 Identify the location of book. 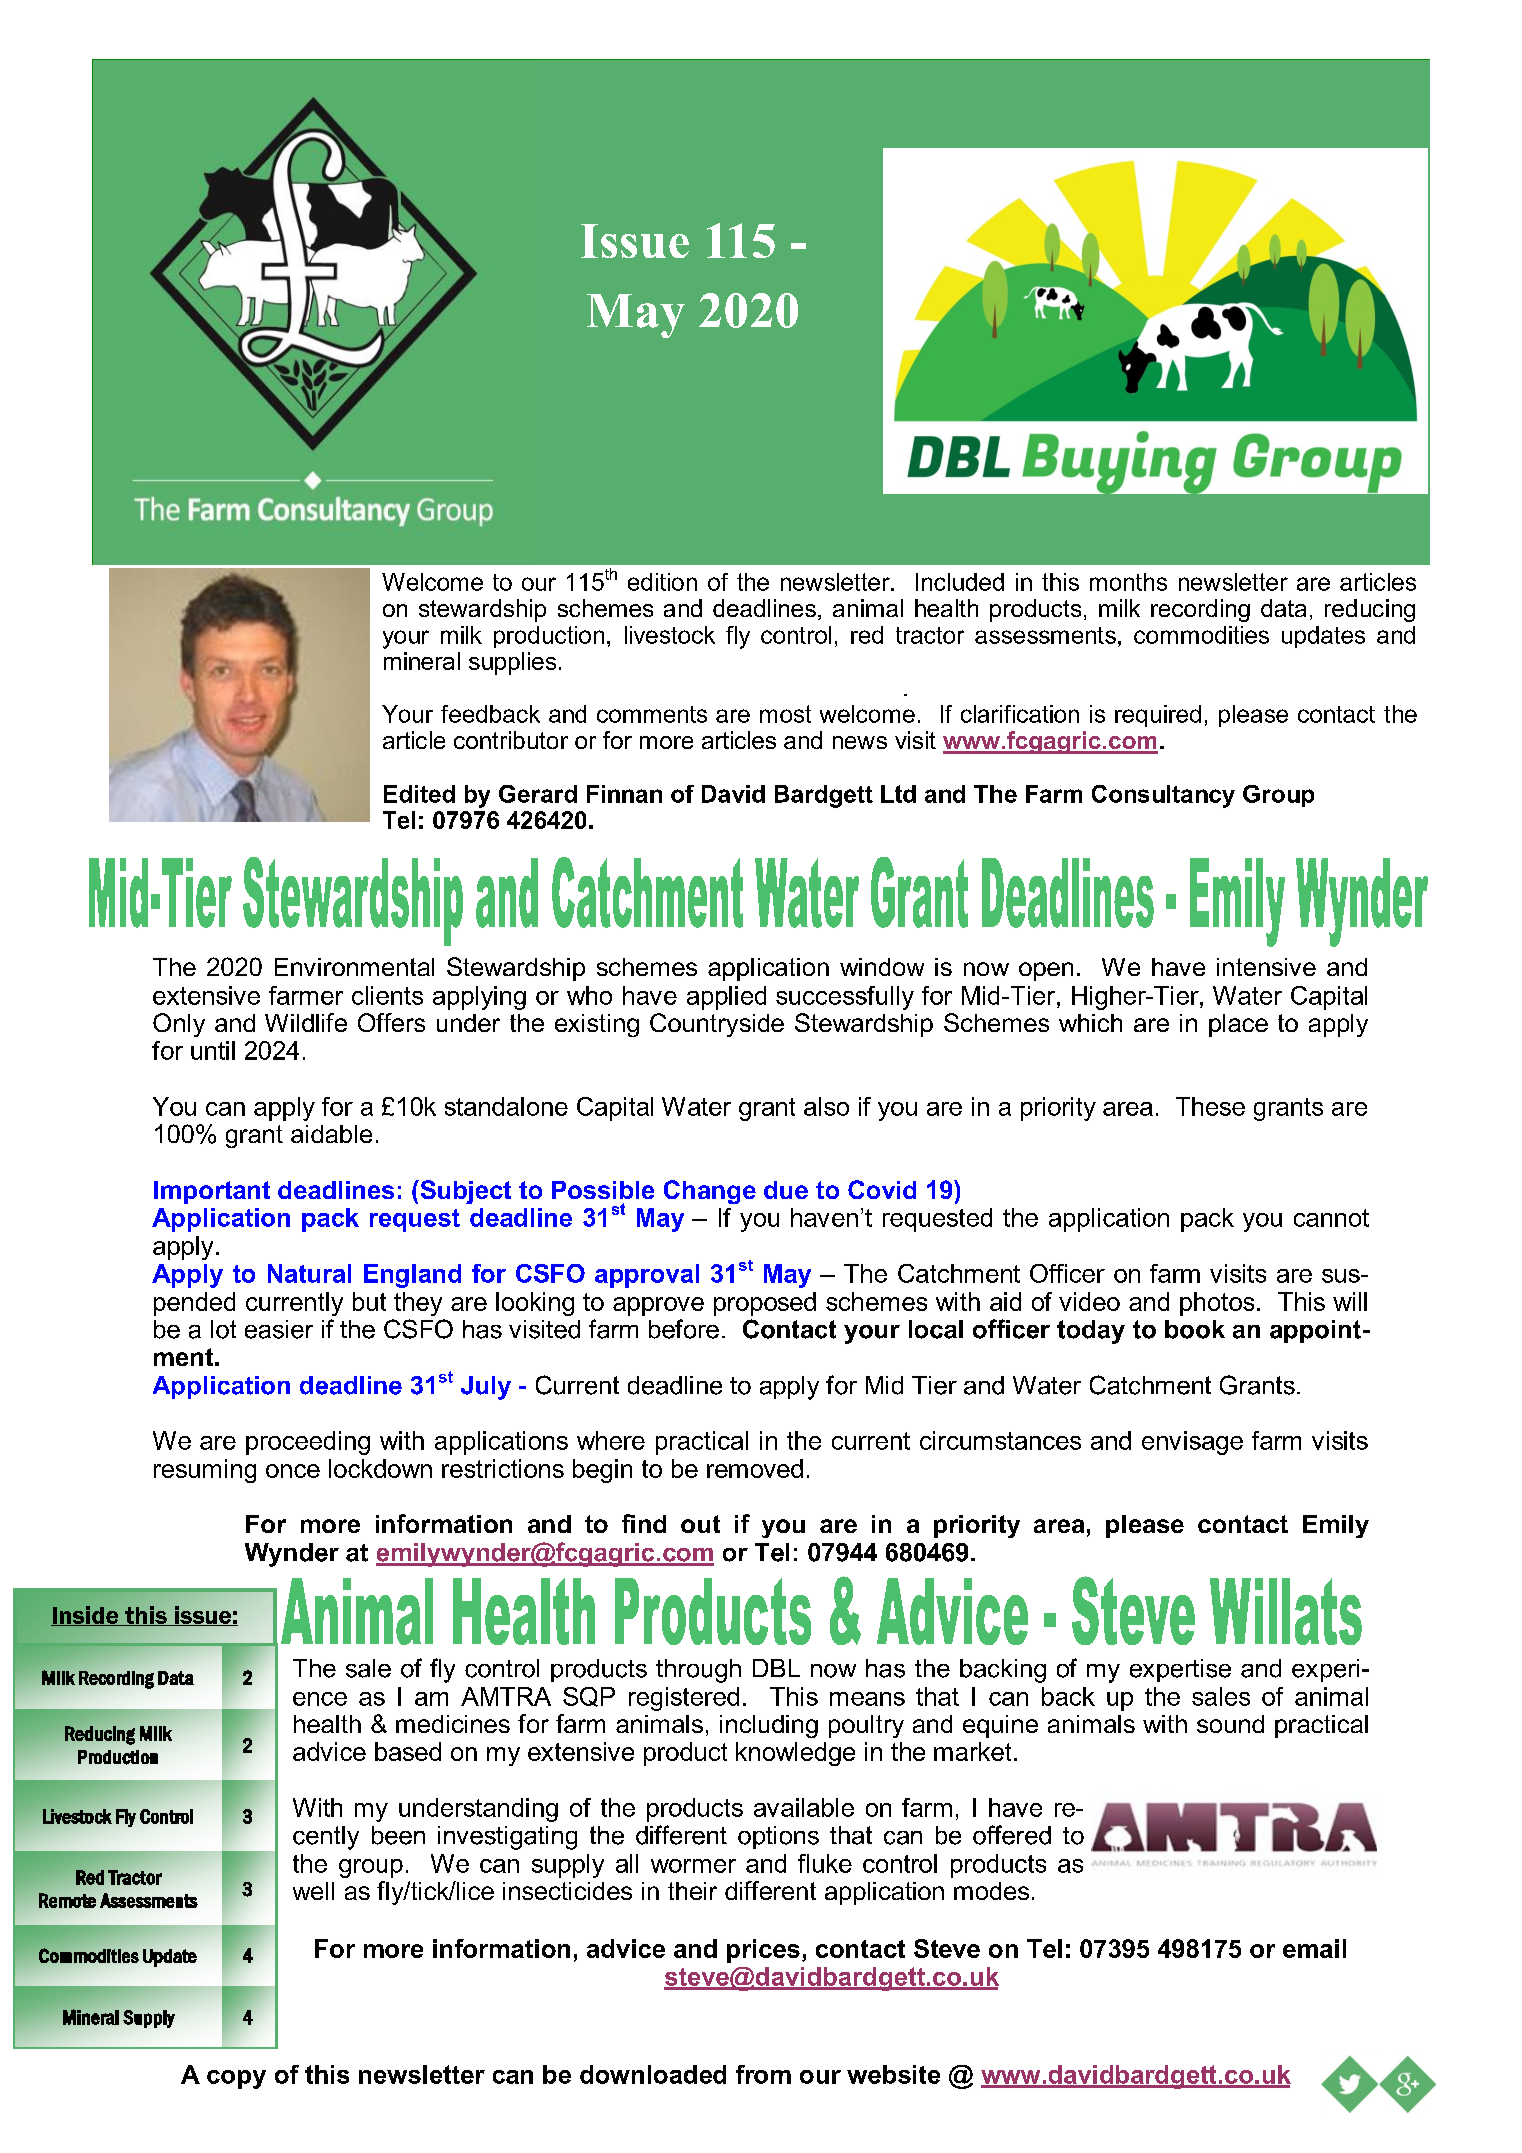
(1195, 1329).
